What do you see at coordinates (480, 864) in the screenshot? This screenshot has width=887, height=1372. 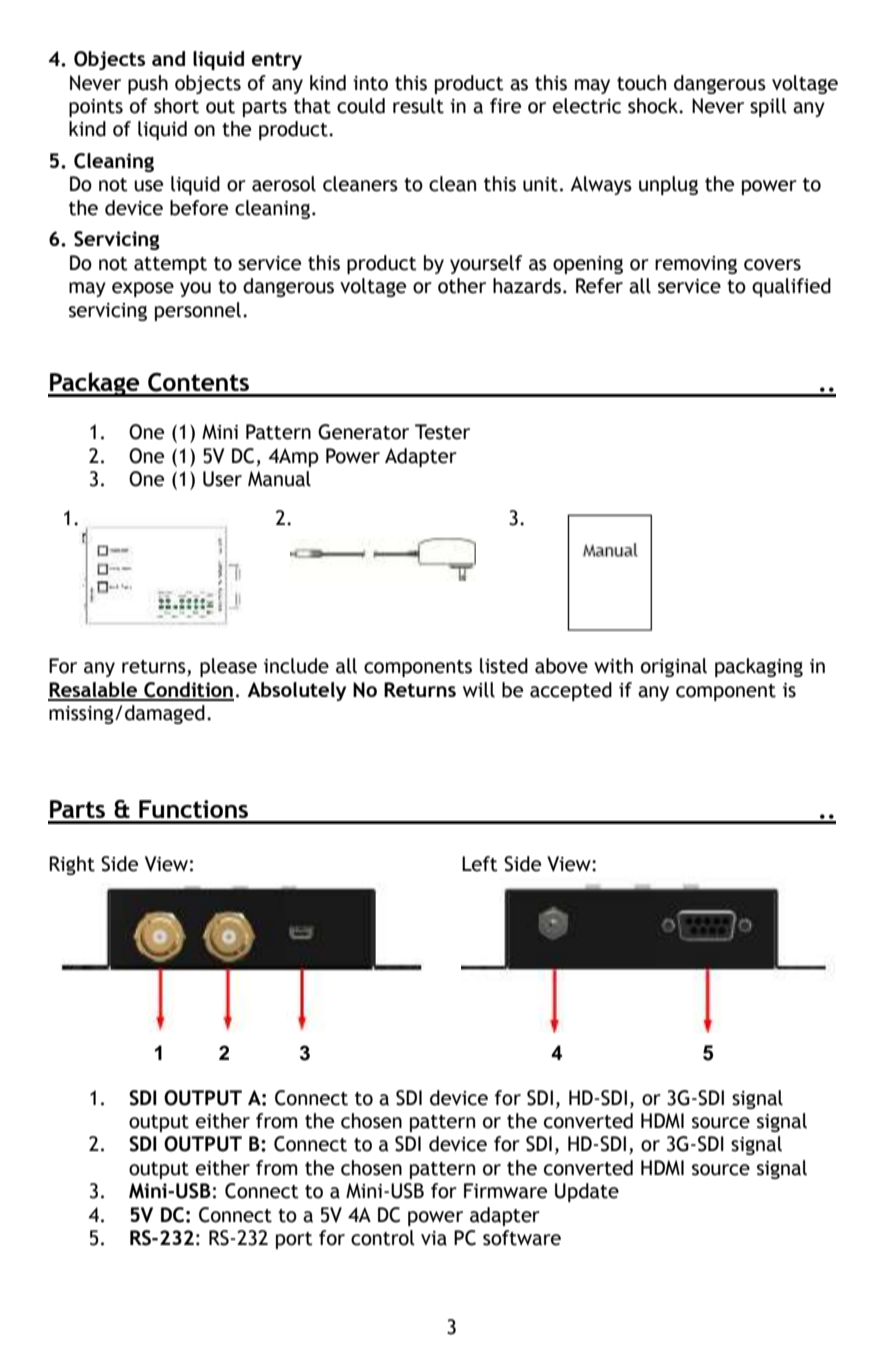 I see `Left` at bounding box center [480, 864].
